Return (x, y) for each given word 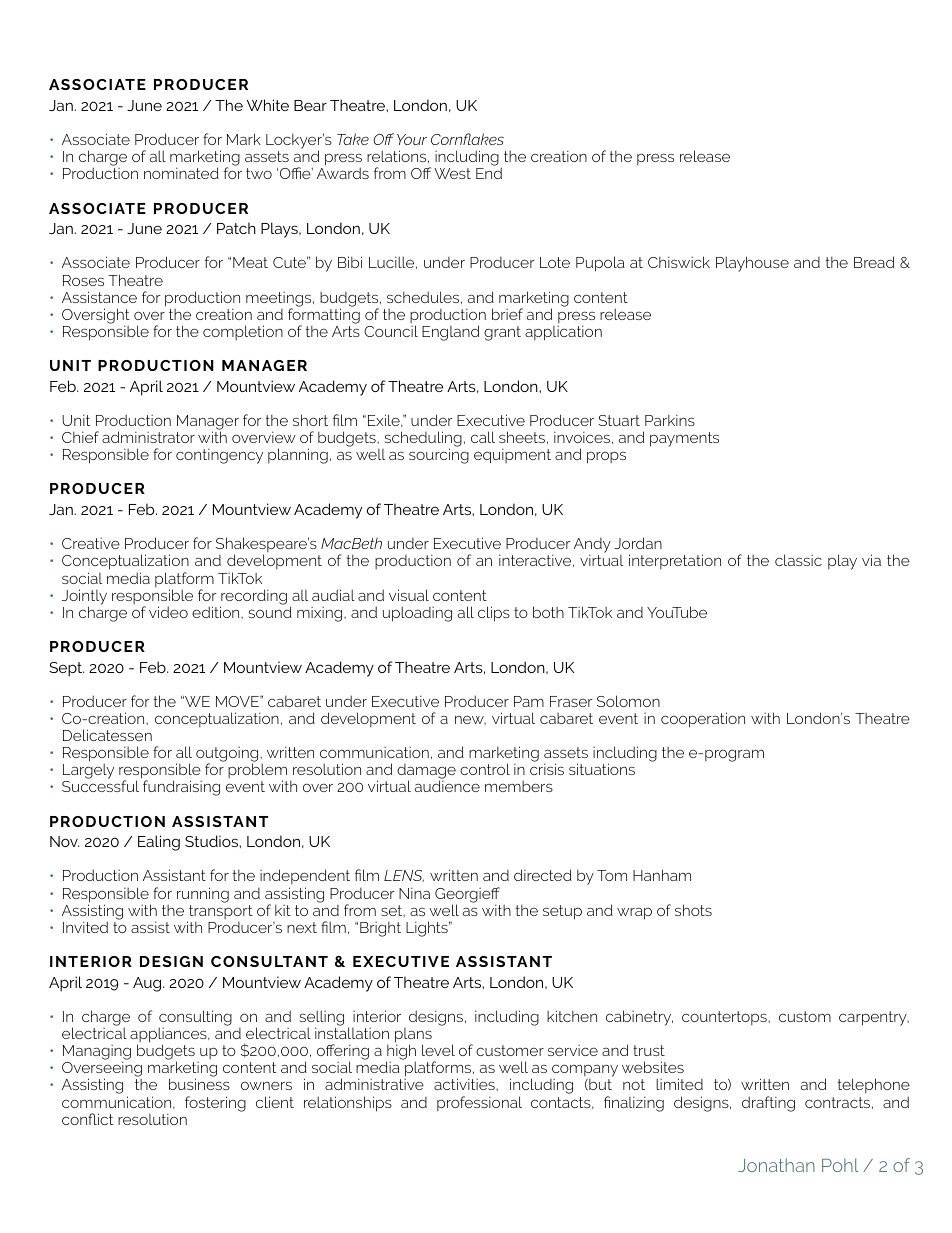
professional (479, 1103)
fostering (215, 1104)
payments (684, 439)
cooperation (703, 720)
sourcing (439, 456)
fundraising (181, 788)
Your (412, 139)
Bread (874, 262)
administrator (148, 437)
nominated (181, 173)
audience (447, 786)
